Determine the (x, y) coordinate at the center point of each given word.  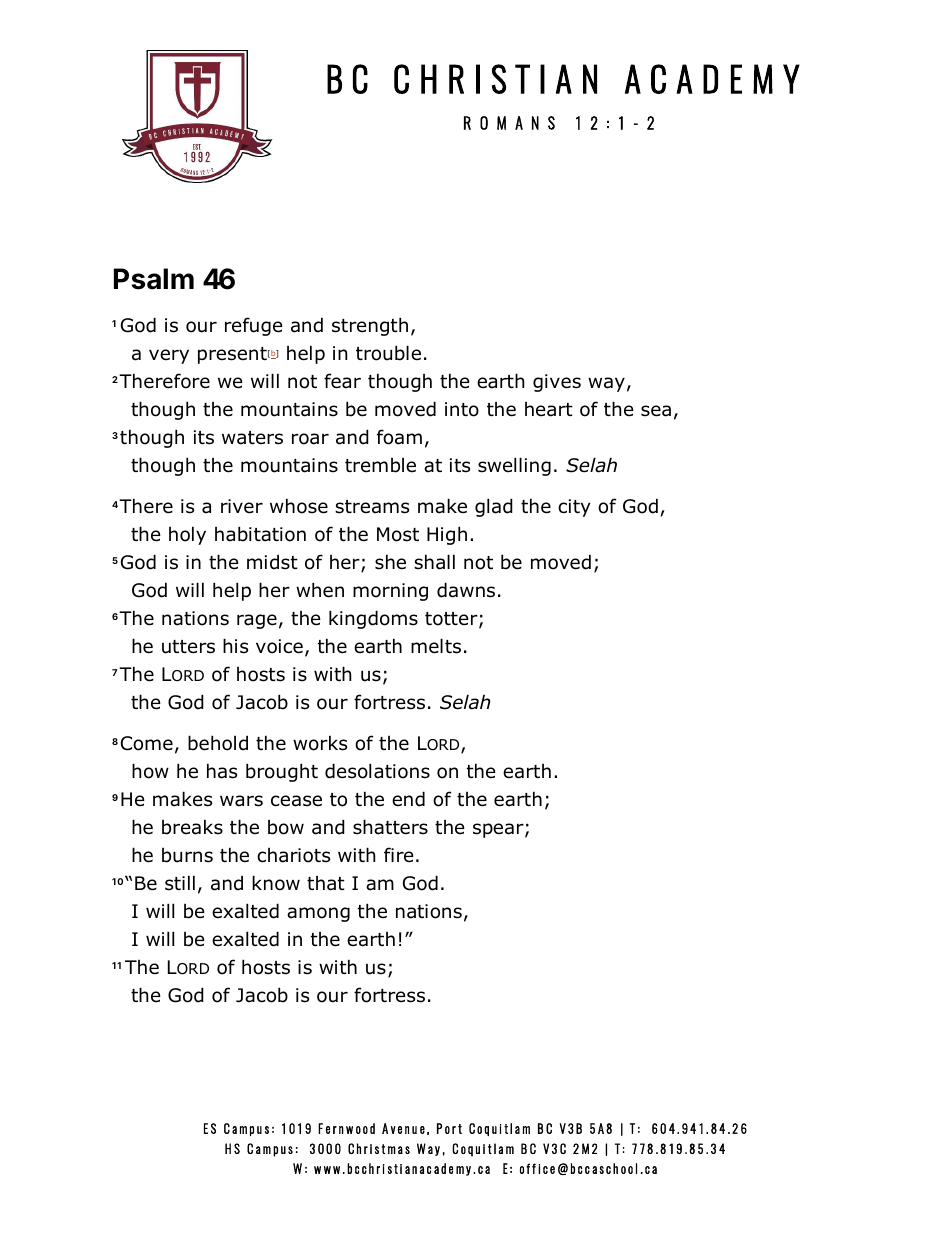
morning (390, 592)
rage (257, 621)
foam (399, 437)
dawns (466, 590)
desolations (377, 771)
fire (399, 855)
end (408, 799)
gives (557, 383)
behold (218, 743)
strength (370, 326)
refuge (254, 326)
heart (549, 409)
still (180, 883)
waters (252, 438)
